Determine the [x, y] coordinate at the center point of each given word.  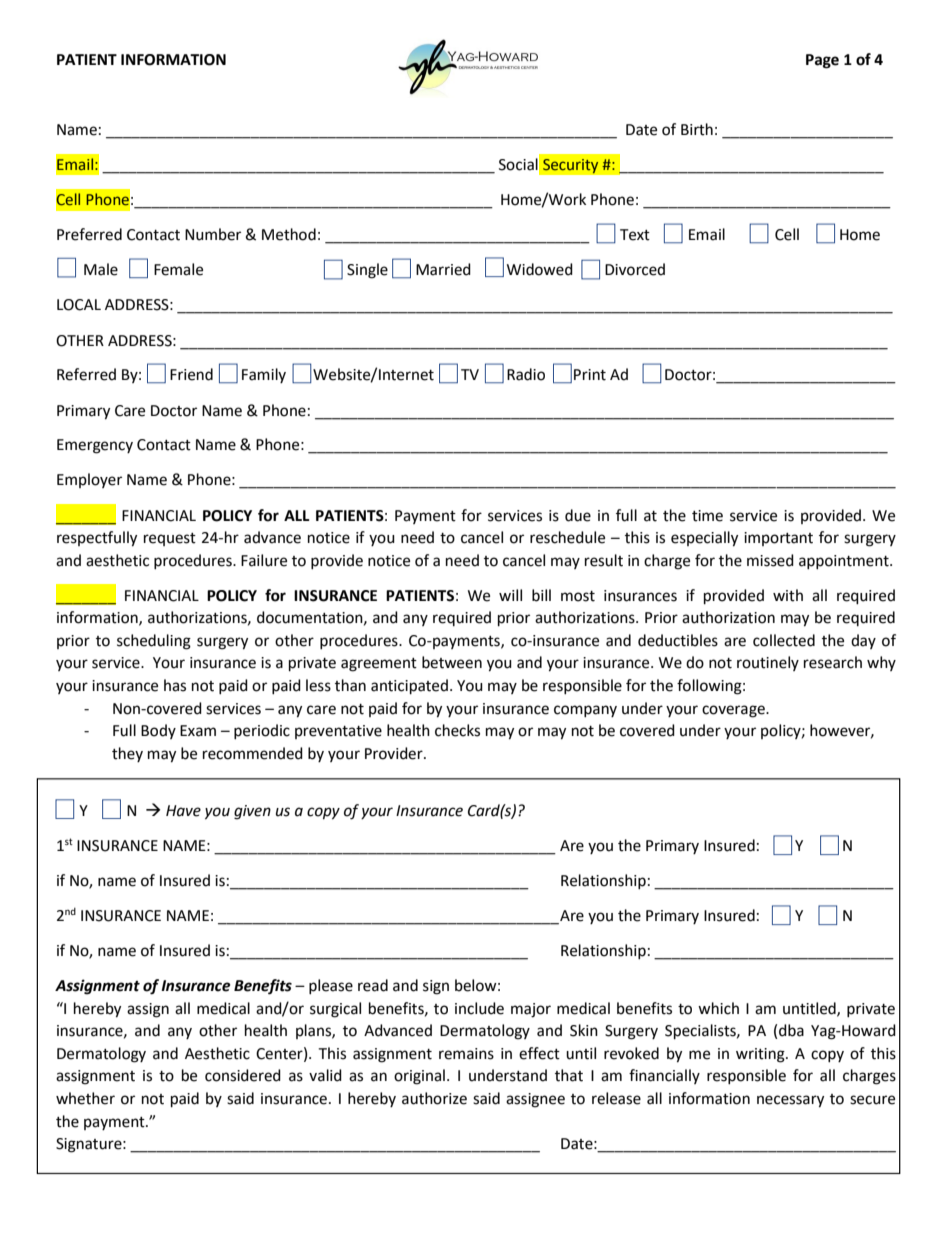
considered [243, 1075]
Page [822, 61]
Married [443, 269]
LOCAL [79, 305]
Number [213, 234]
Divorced [635, 269]
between [452, 662]
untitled [810, 1009]
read [373, 985]
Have [183, 811]
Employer [89, 480]
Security [571, 166]
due [578, 515]
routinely [768, 663]
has [175, 685]
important [778, 539]
